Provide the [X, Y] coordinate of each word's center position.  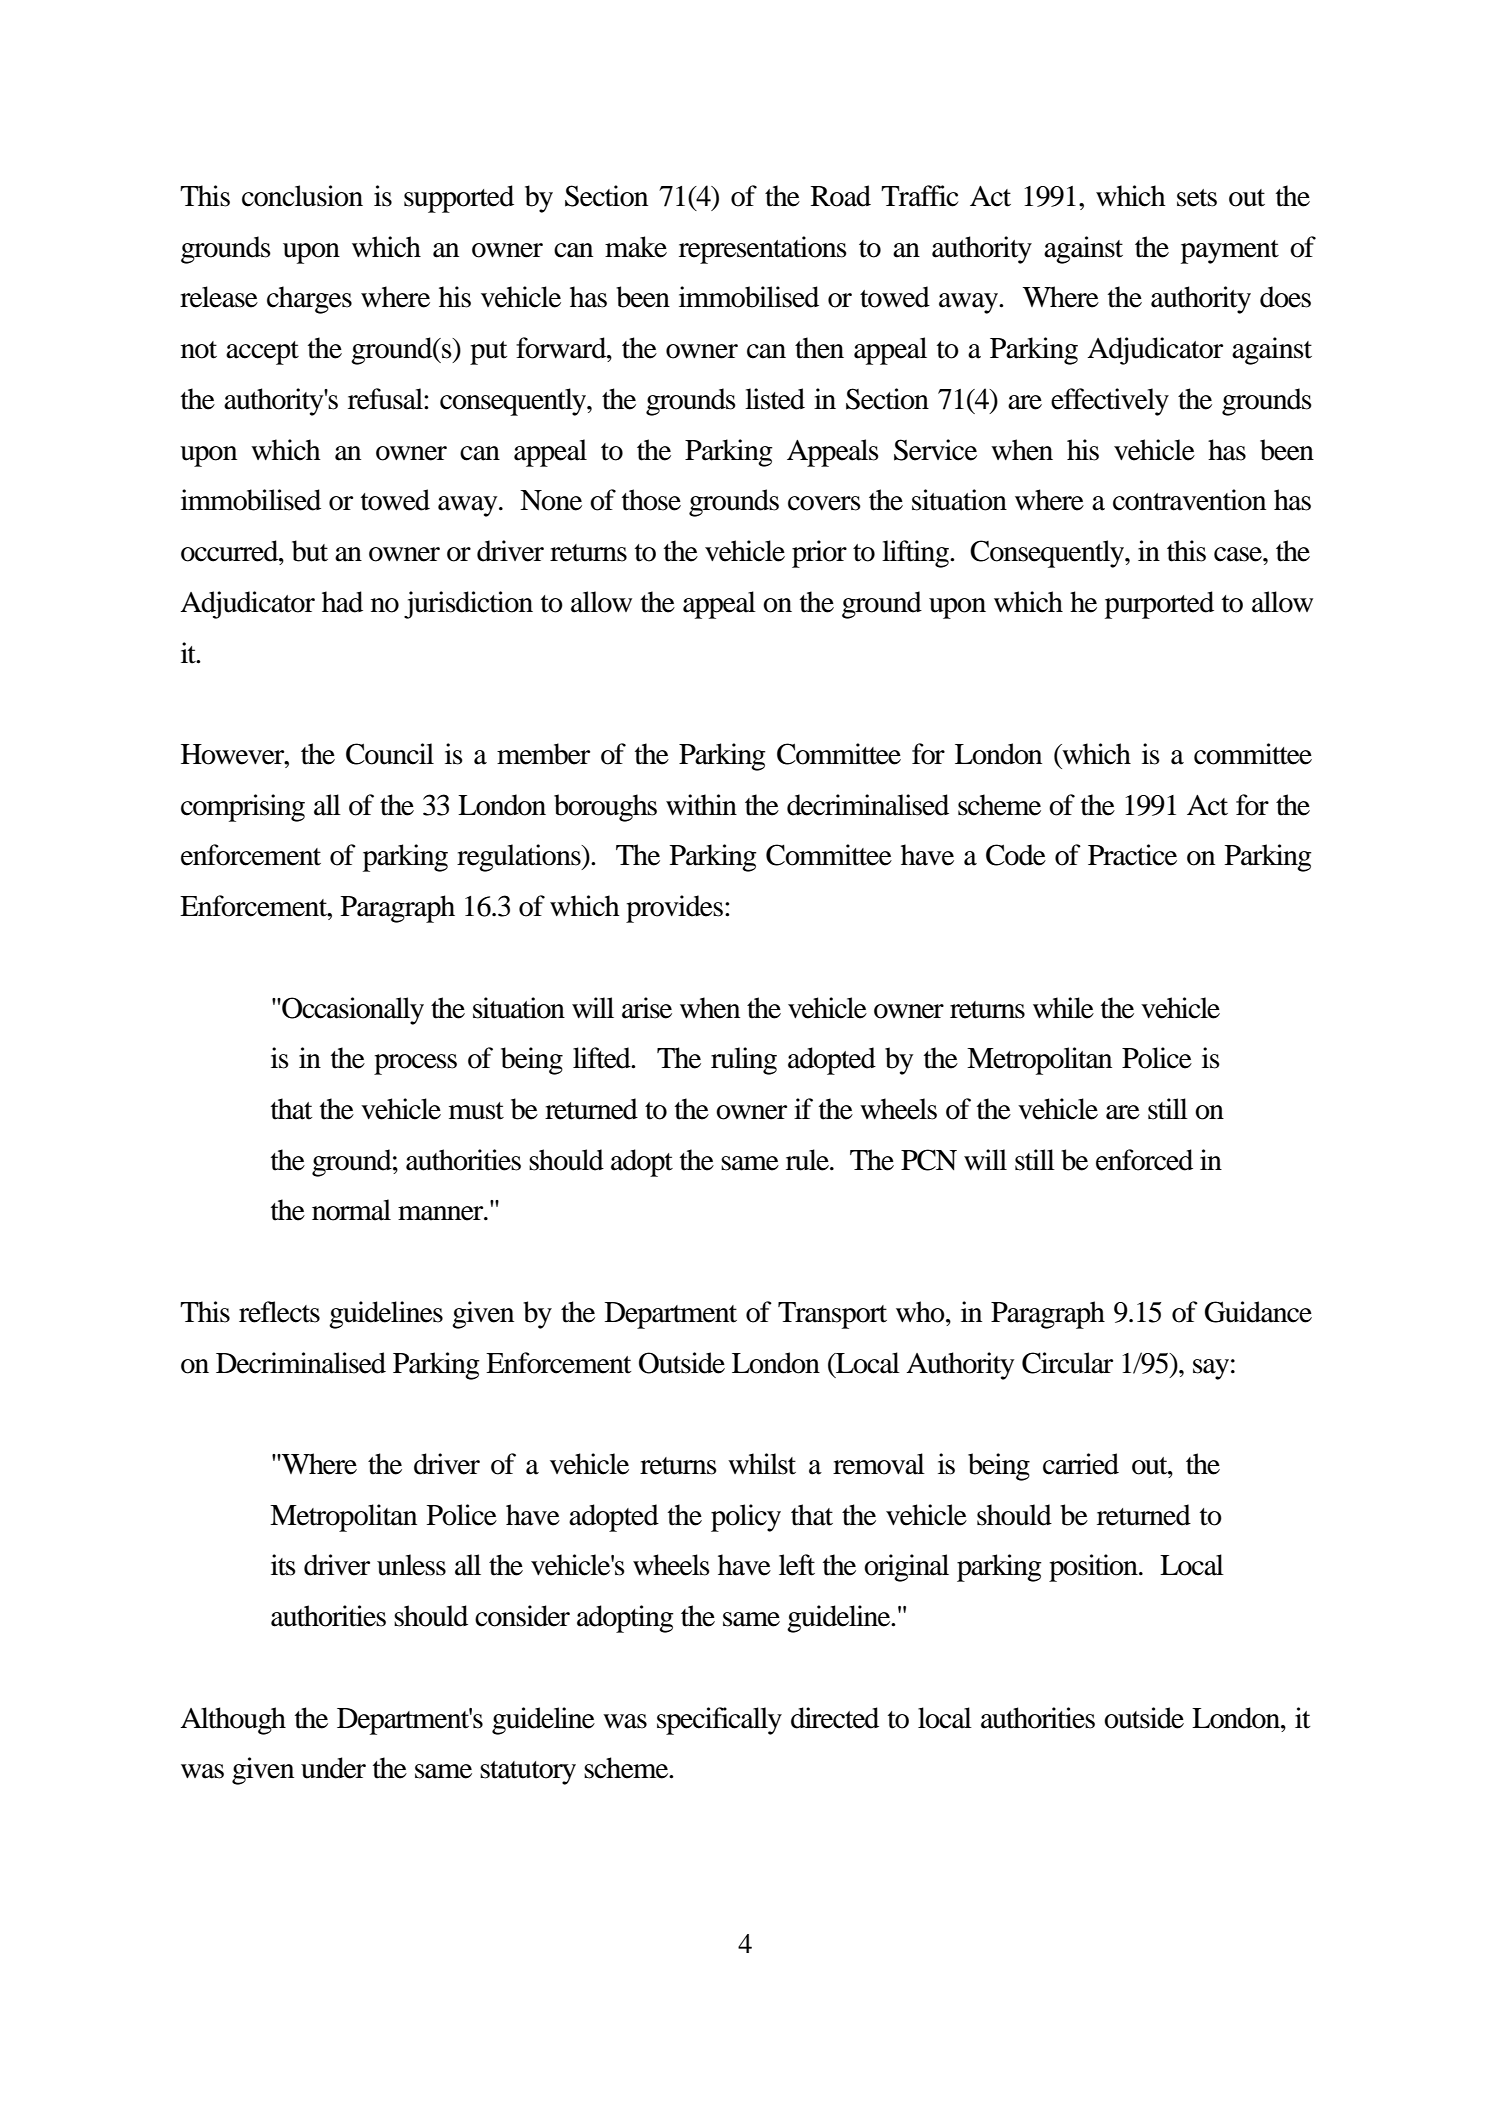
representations [763, 250]
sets [1197, 198]
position [1094, 1568]
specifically [719, 1721]
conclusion [302, 196]
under [333, 1768]
